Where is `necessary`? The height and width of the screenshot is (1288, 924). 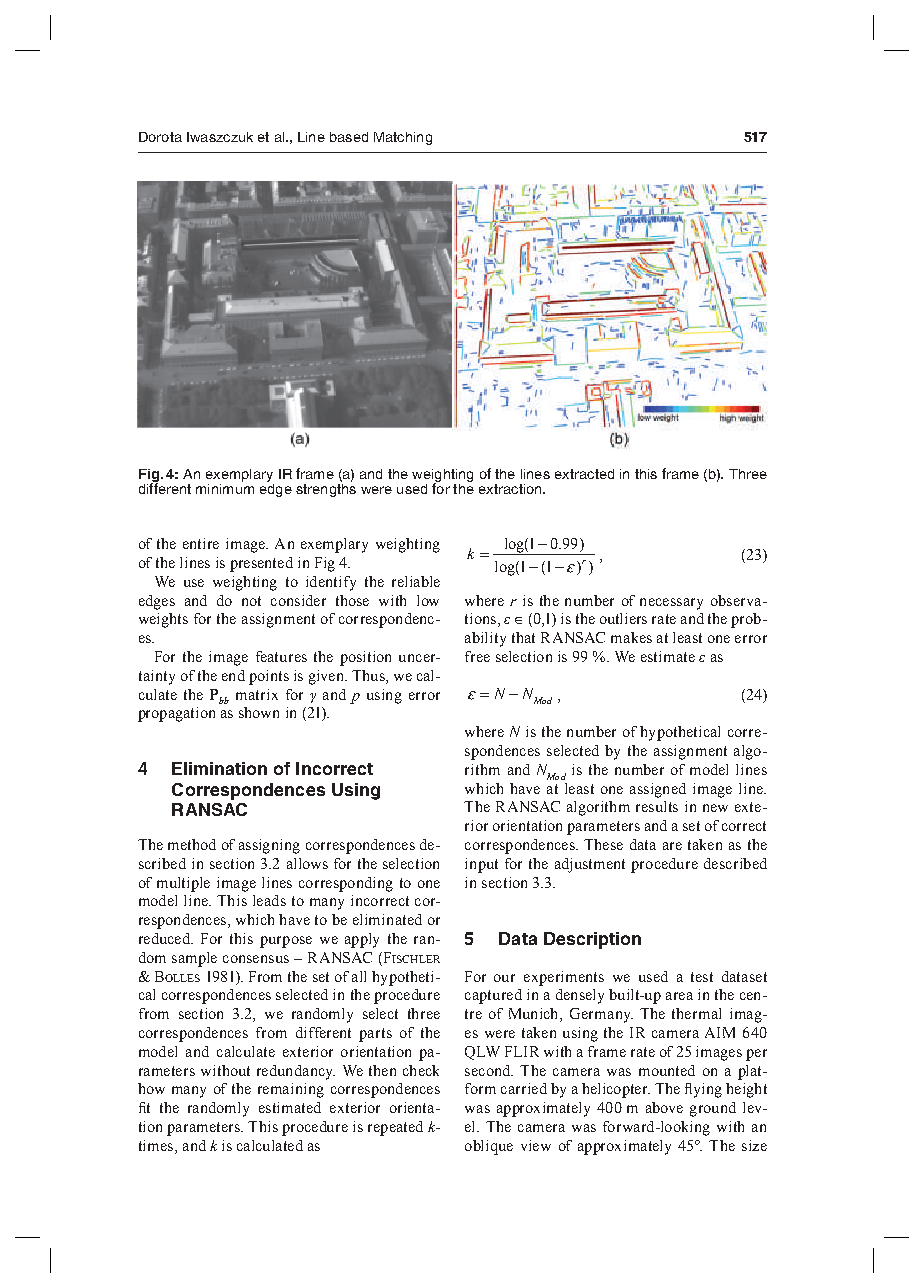
necessary is located at coordinates (671, 604).
